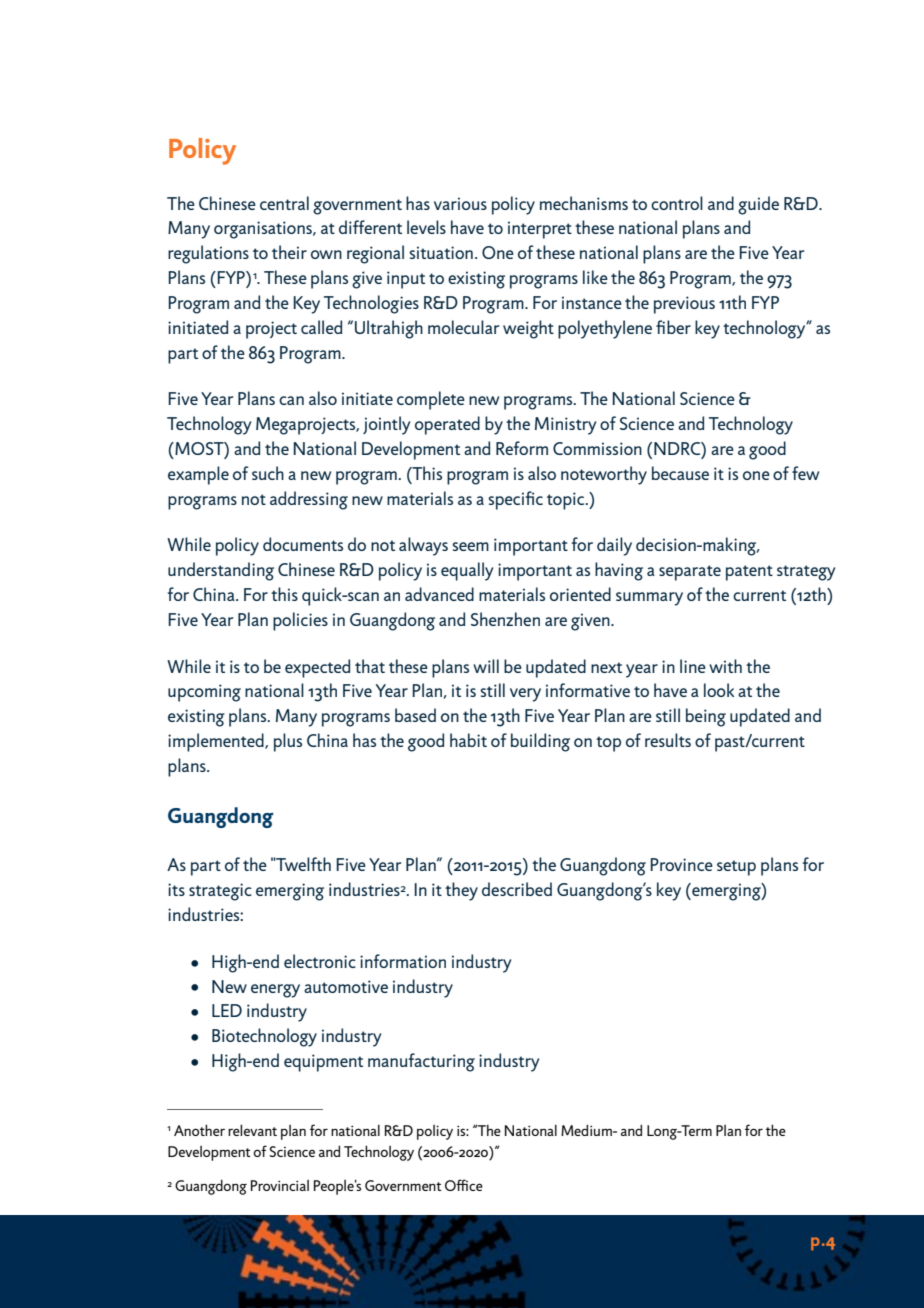 The width and height of the screenshot is (924, 1308). I want to click on very, so click(525, 695).
